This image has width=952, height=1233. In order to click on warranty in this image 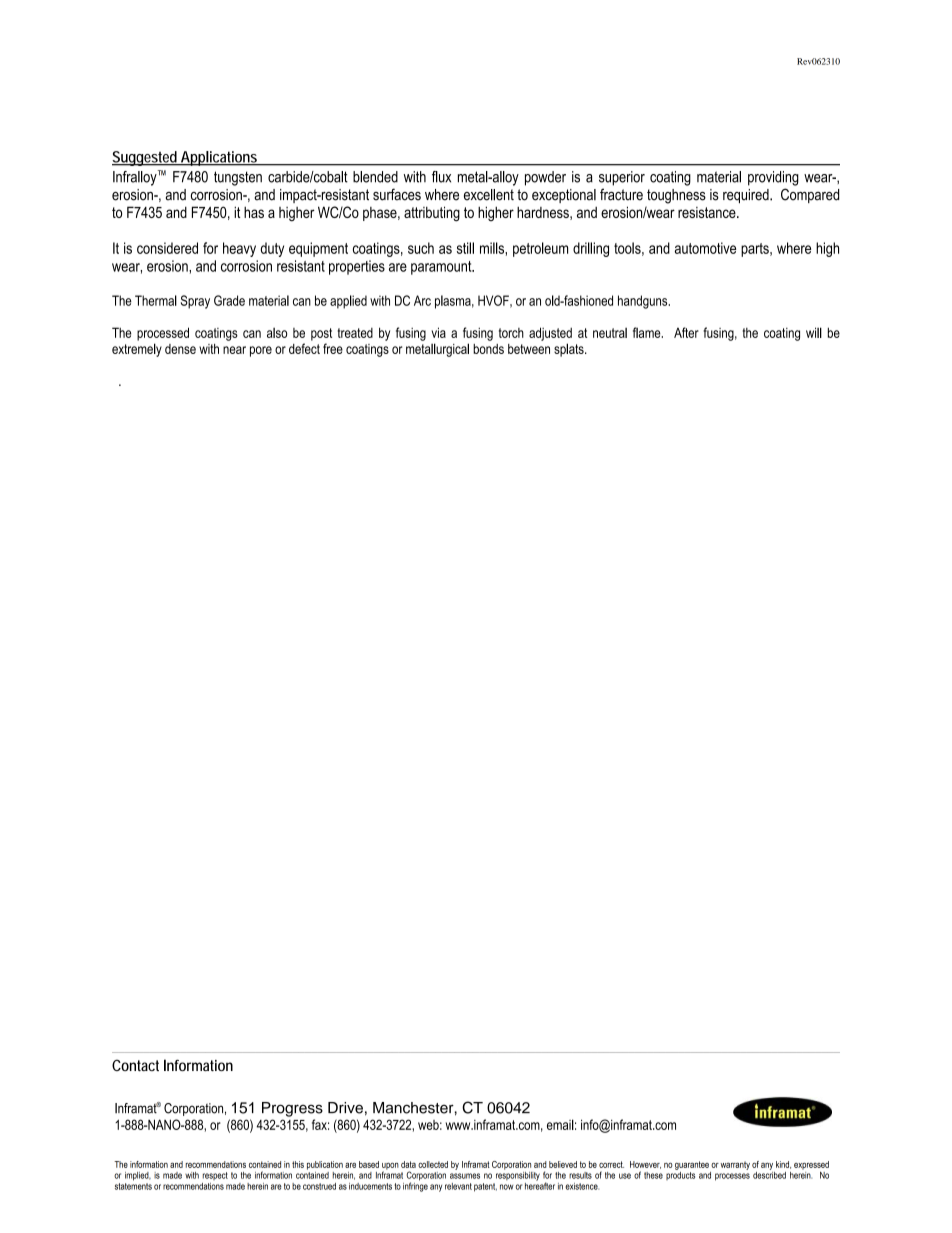, I will do `click(735, 1165)`.
